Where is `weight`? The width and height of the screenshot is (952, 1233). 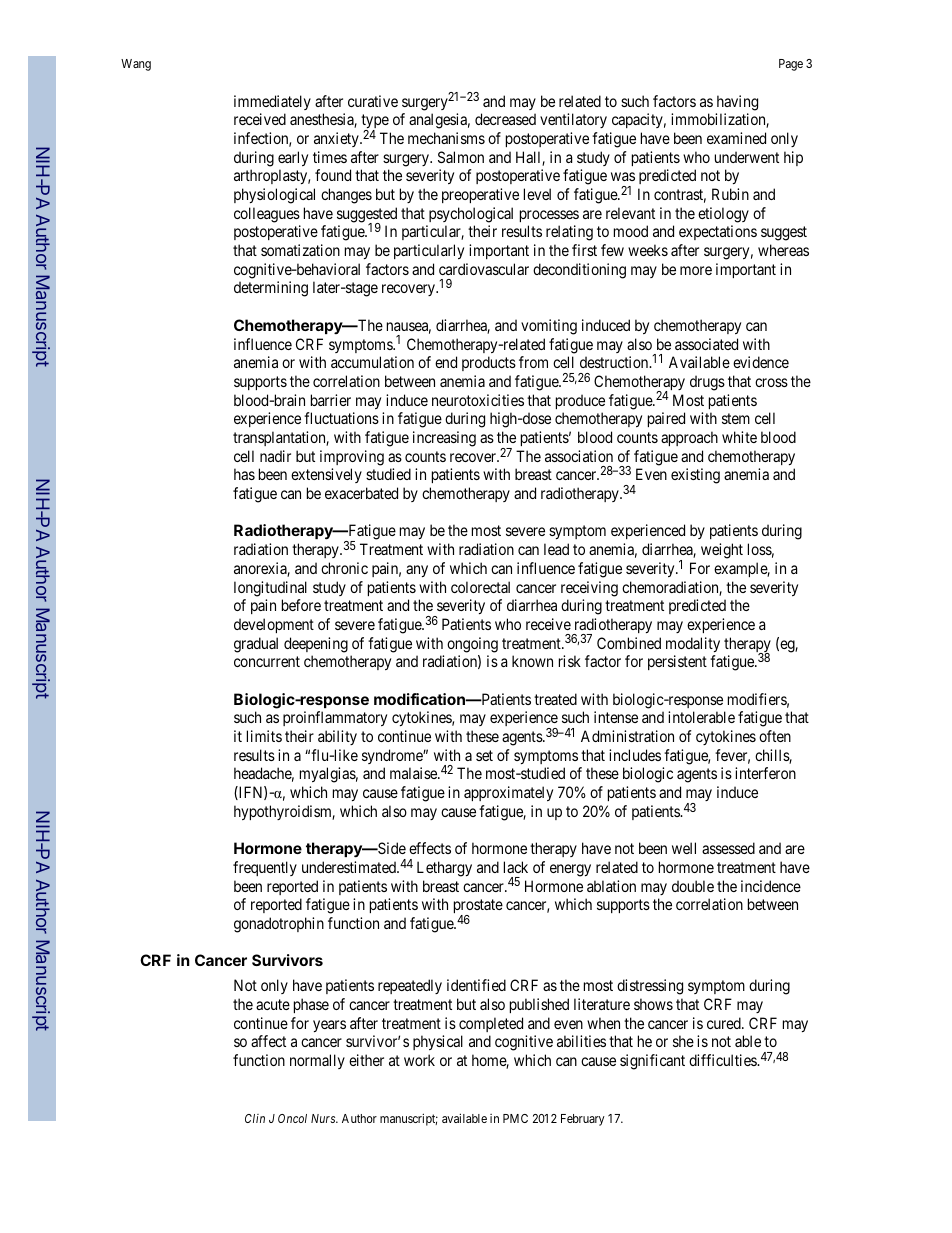 weight is located at coordinates (722, 551).
